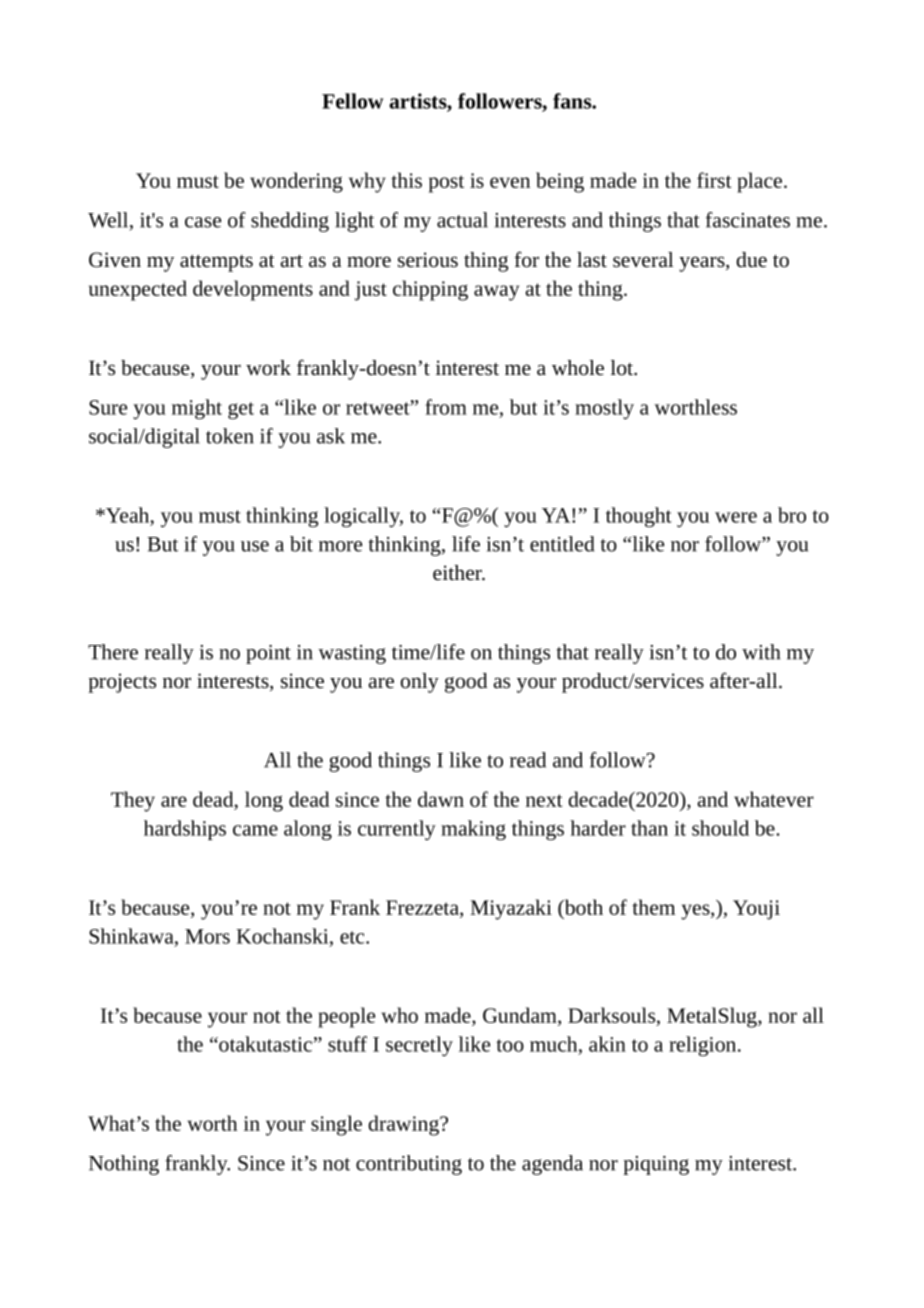 Image resolution: width=924 pixels, height=1308 pixels. What do you see at coordinates (336, 1125) in the screenshot?
I see `single` at bounding box center [336, 1125].
